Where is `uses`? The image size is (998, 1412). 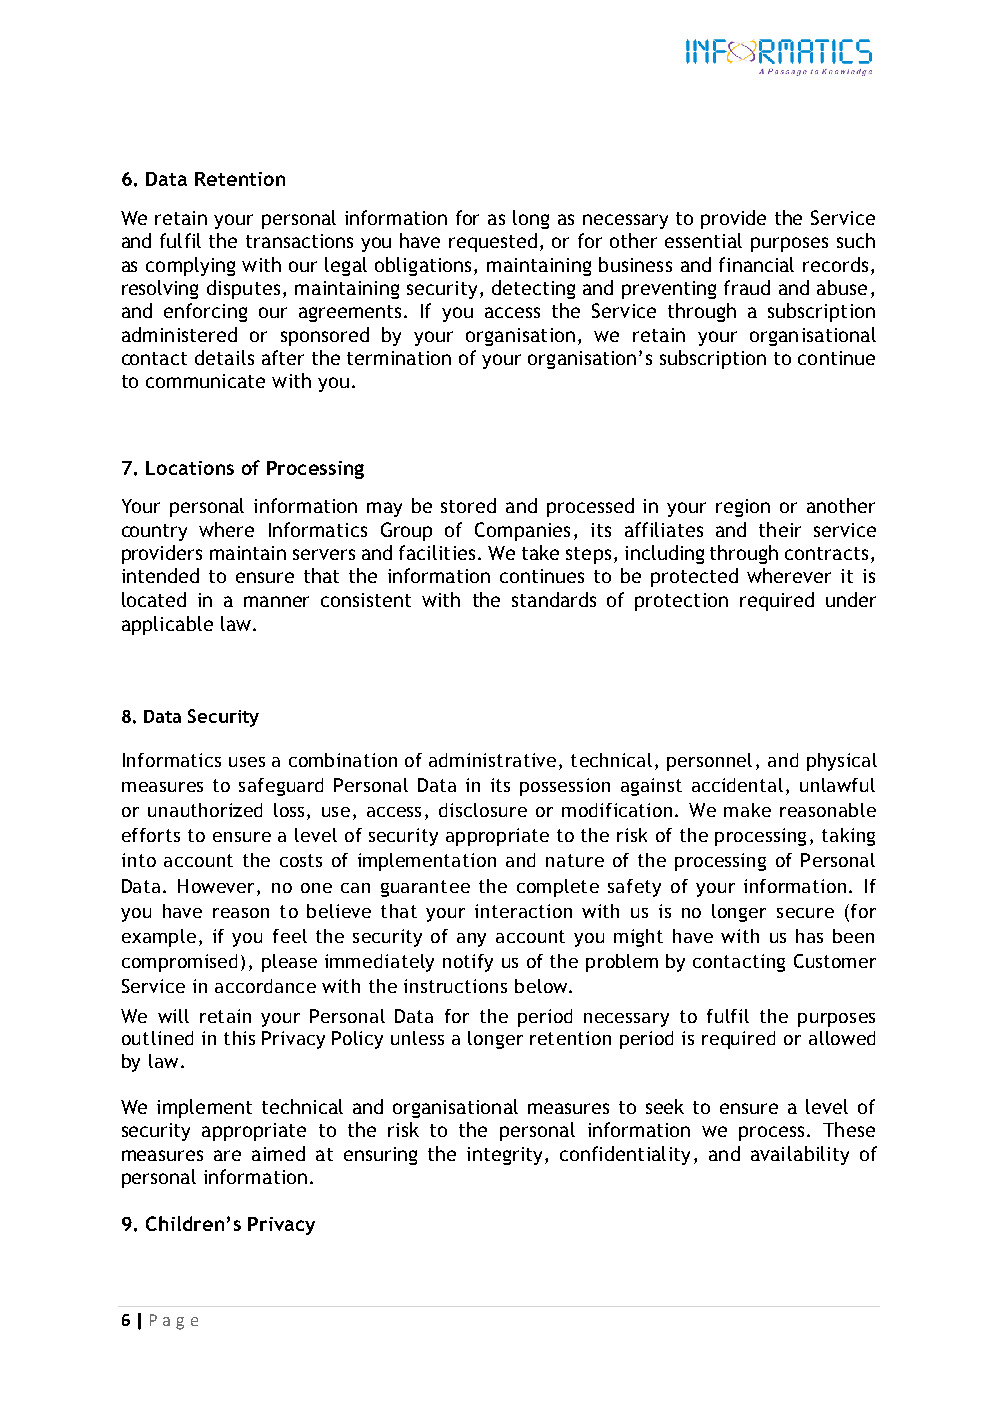
uses is located at coordinates (247, 762).
